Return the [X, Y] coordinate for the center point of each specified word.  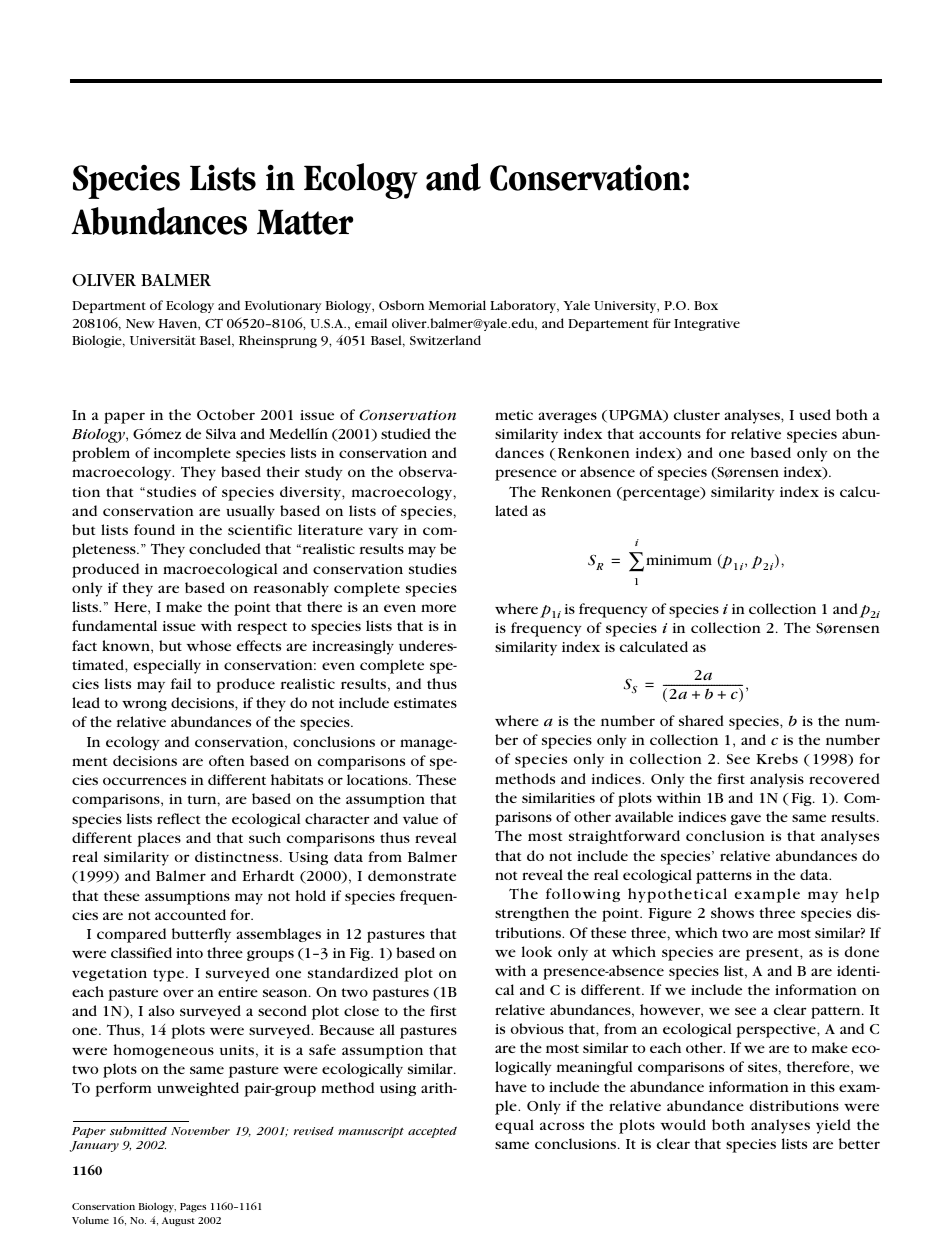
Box [706, 305]
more [438, 608]
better [859, 1143]
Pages [193, 1207]
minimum [679, 560]
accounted [190, 914]
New [140, 323]
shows [732, 912]
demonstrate [412, 875]
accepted [432, 1132]
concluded [225, 548]
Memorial [457, 305]
